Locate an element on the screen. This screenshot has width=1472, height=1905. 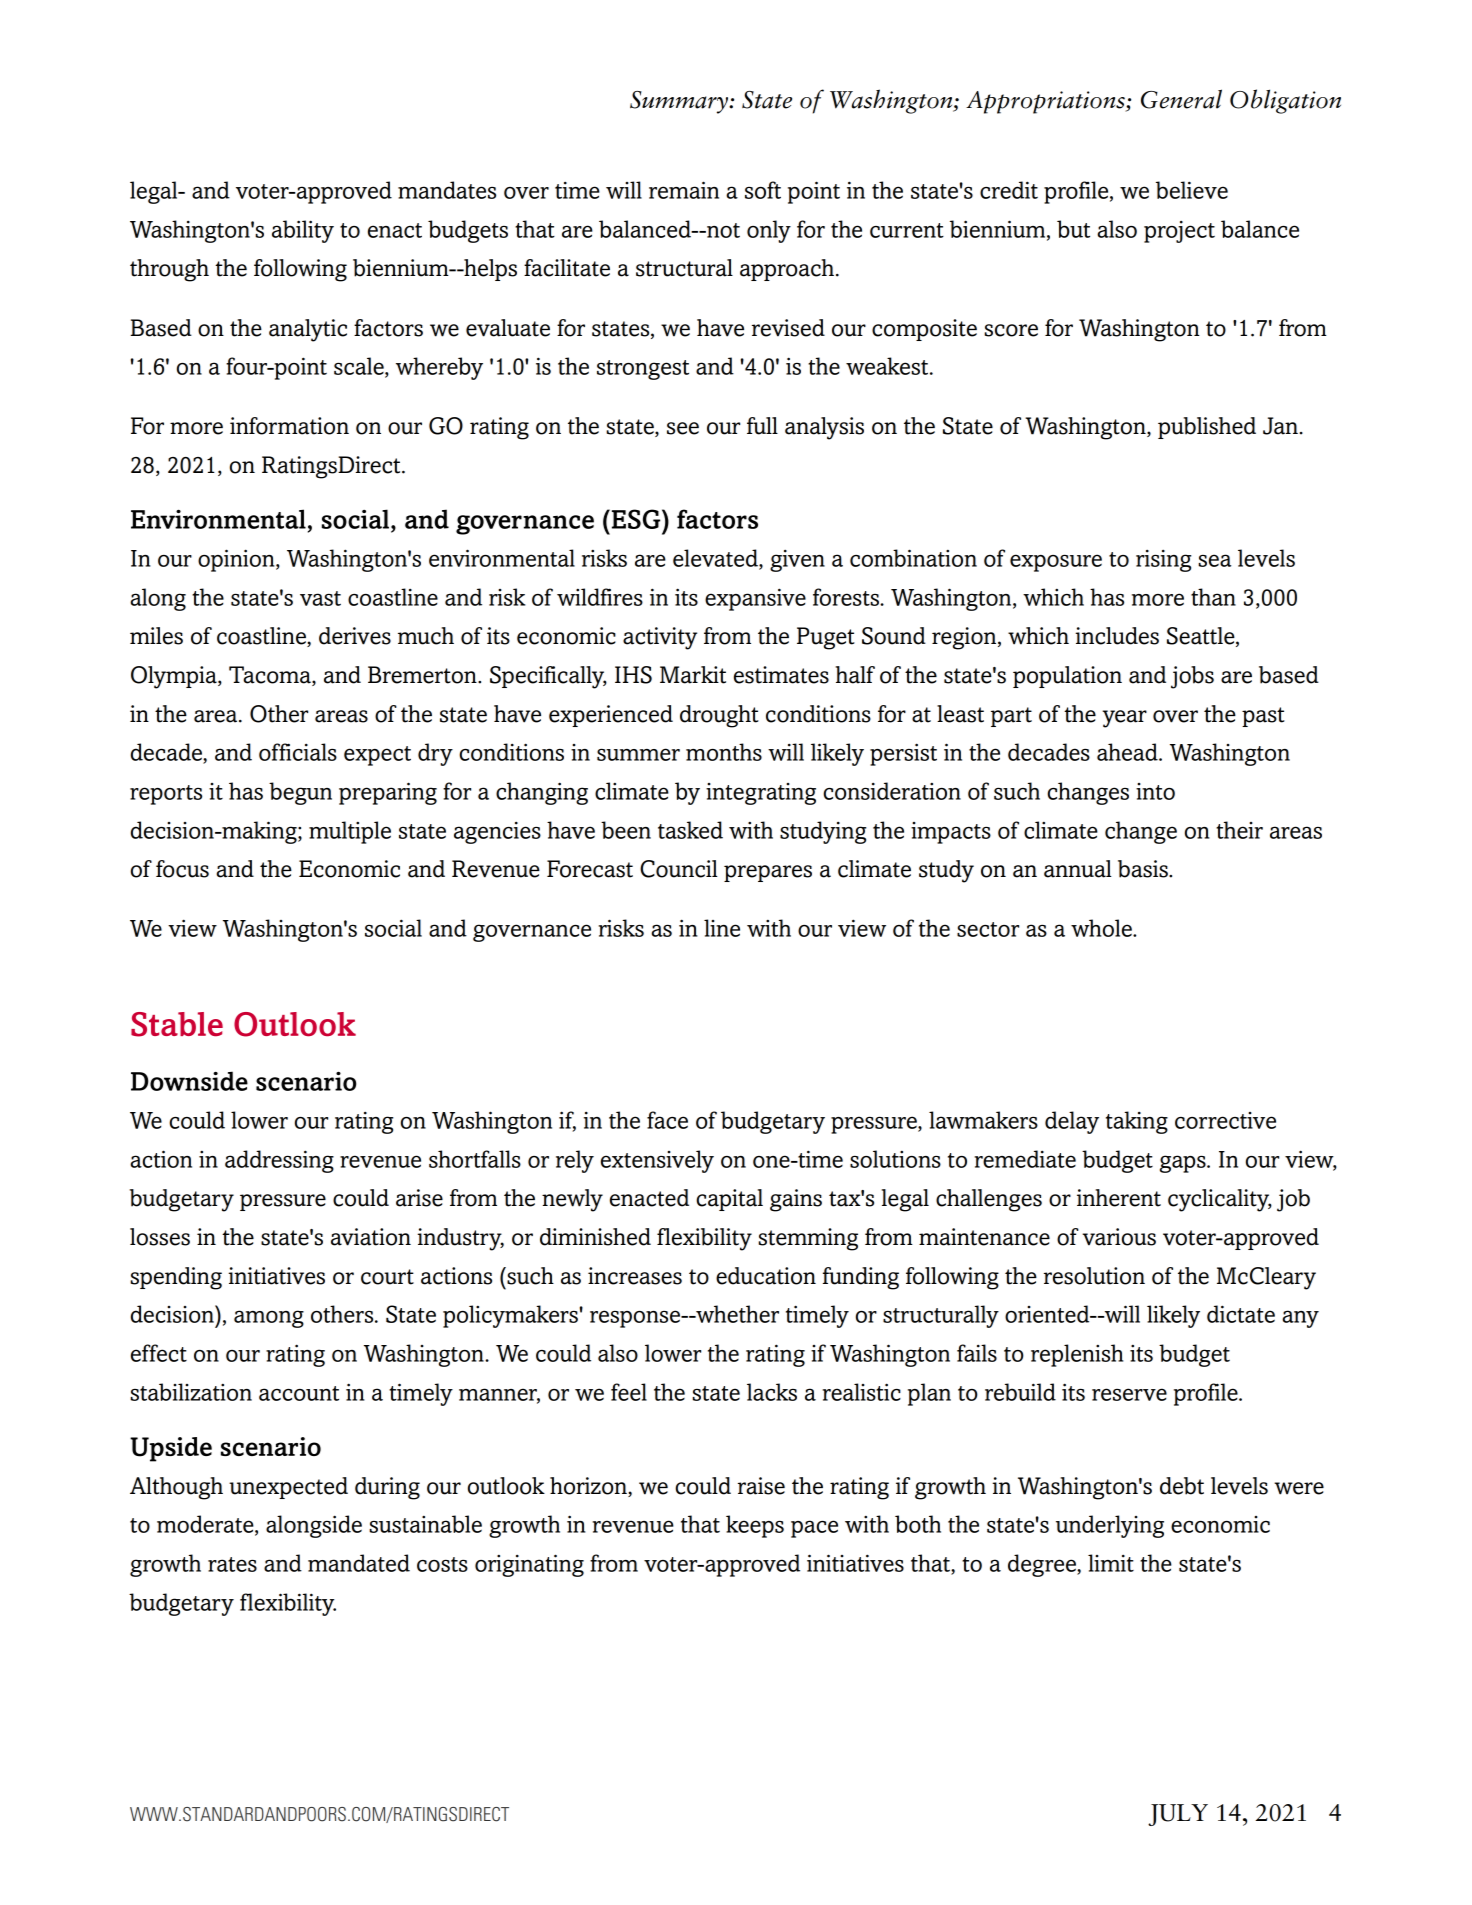
capital is located at coordinates (729, 1200).
